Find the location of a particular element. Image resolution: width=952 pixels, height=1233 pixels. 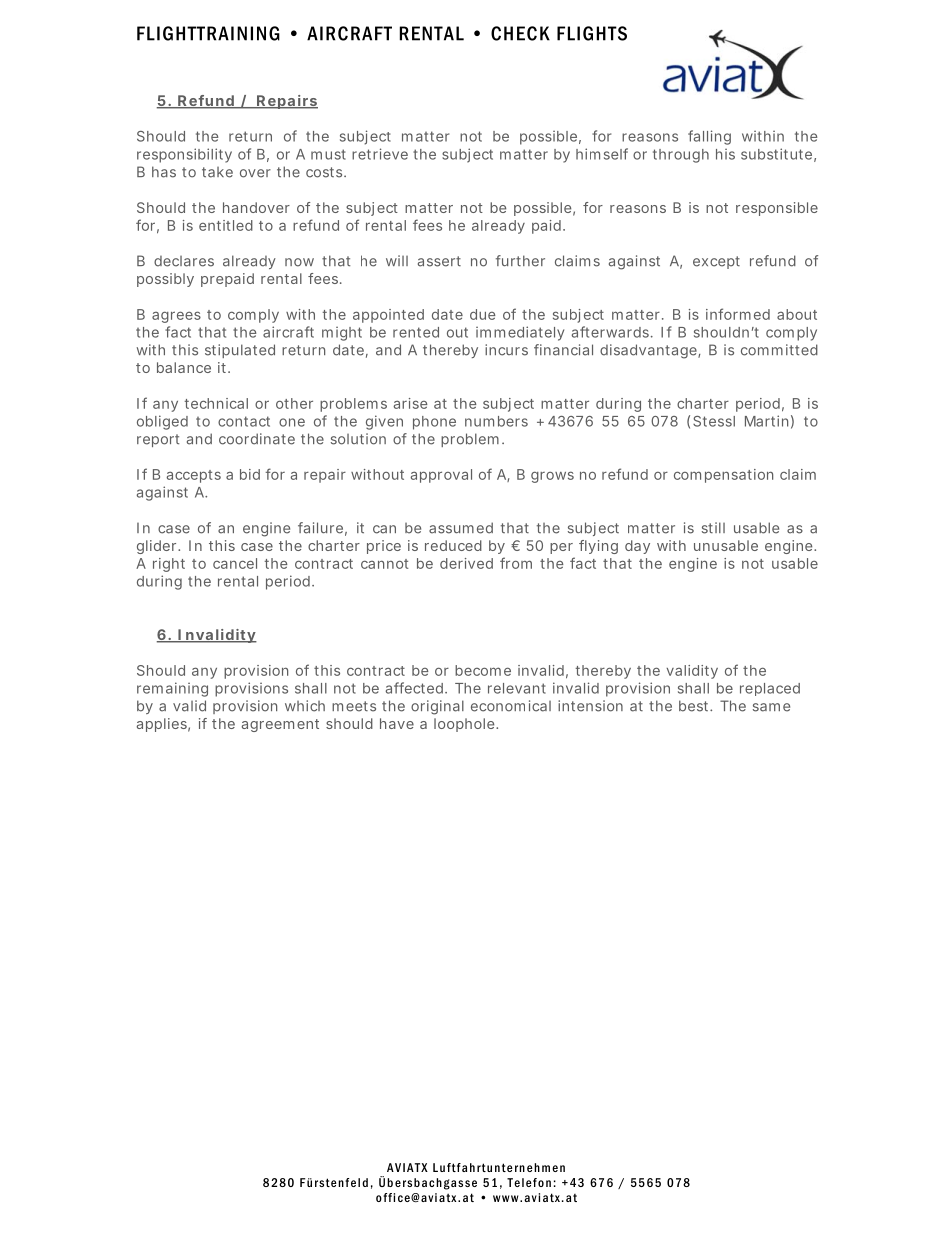

falling is located at coordinates (709, 137).
